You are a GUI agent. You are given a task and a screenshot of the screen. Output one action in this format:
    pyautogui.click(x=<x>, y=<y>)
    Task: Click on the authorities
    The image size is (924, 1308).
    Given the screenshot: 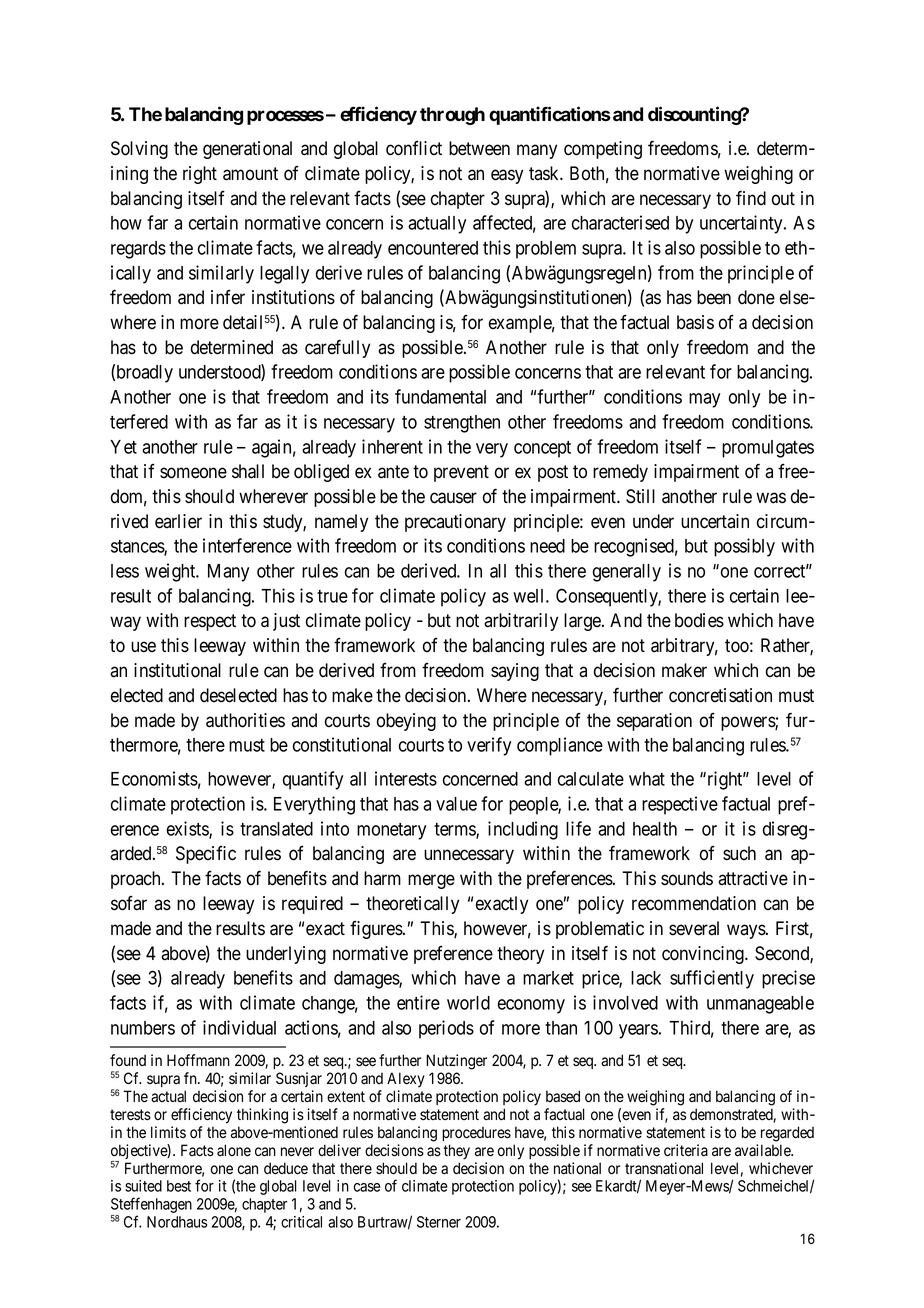 What is the action you would take?
    pyautogui.click(x=245, y=720)
